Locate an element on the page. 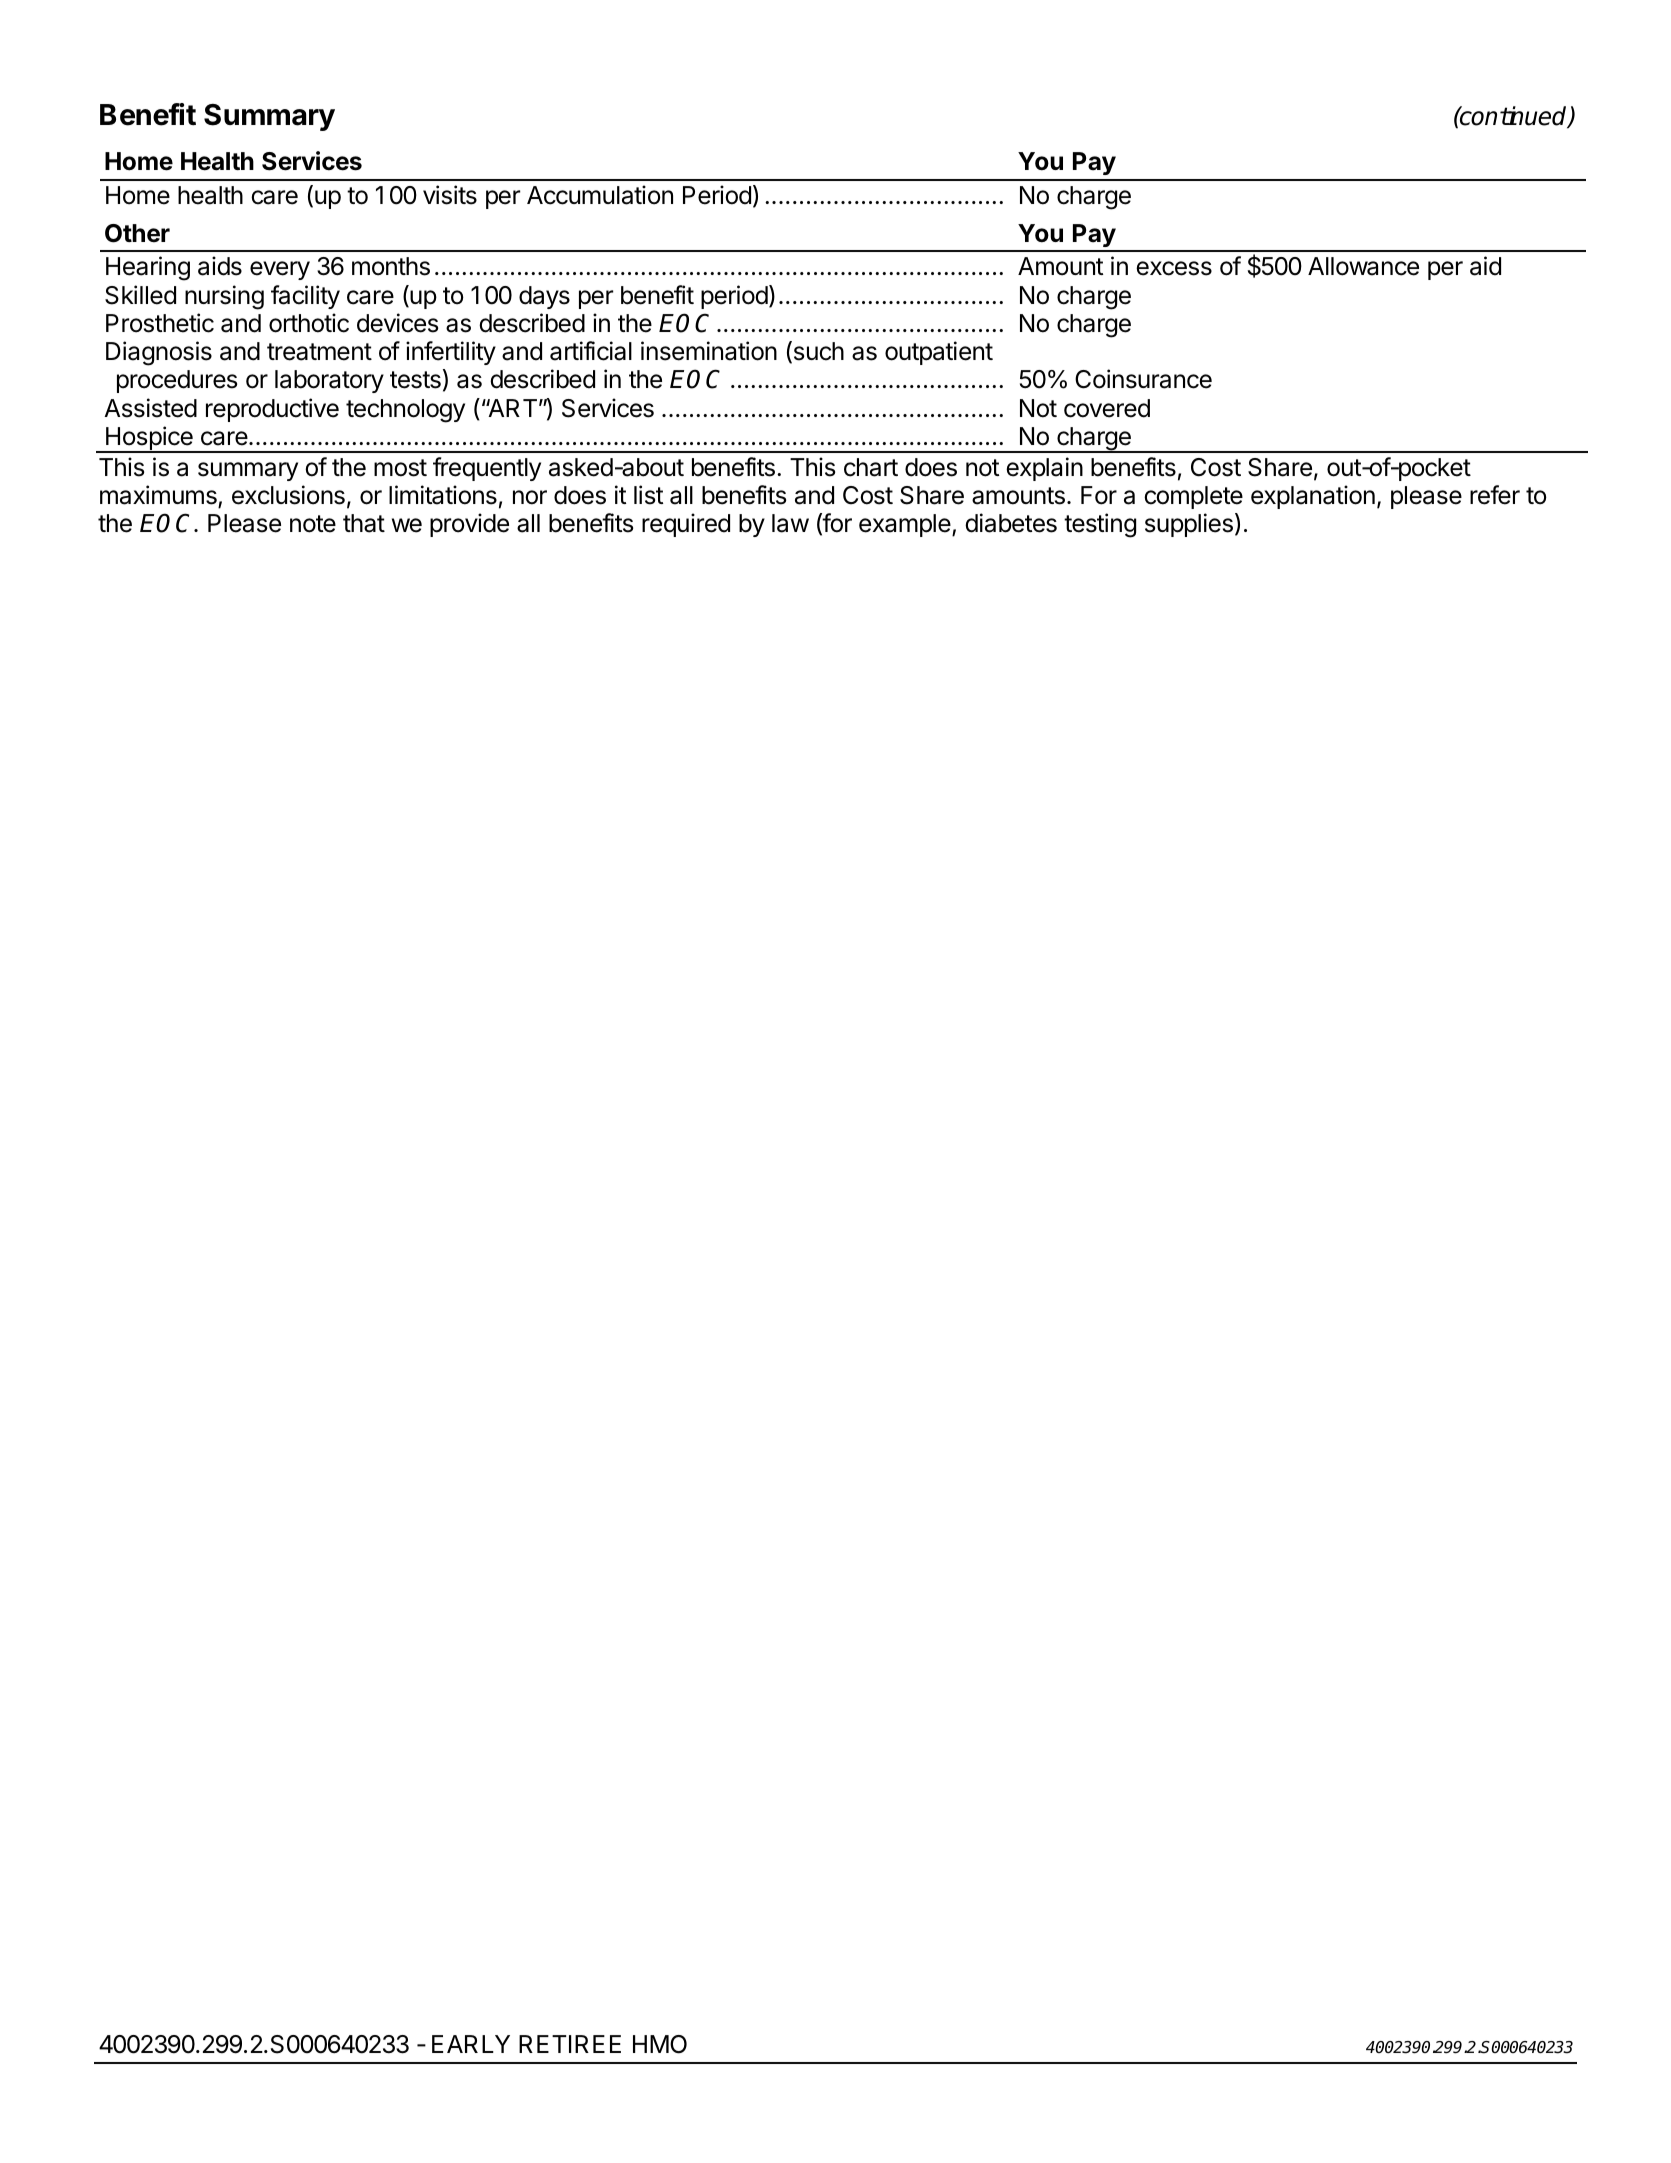 The width and height of the image is (1671, 2163). supplies is located at coordinates (1189, 525).
